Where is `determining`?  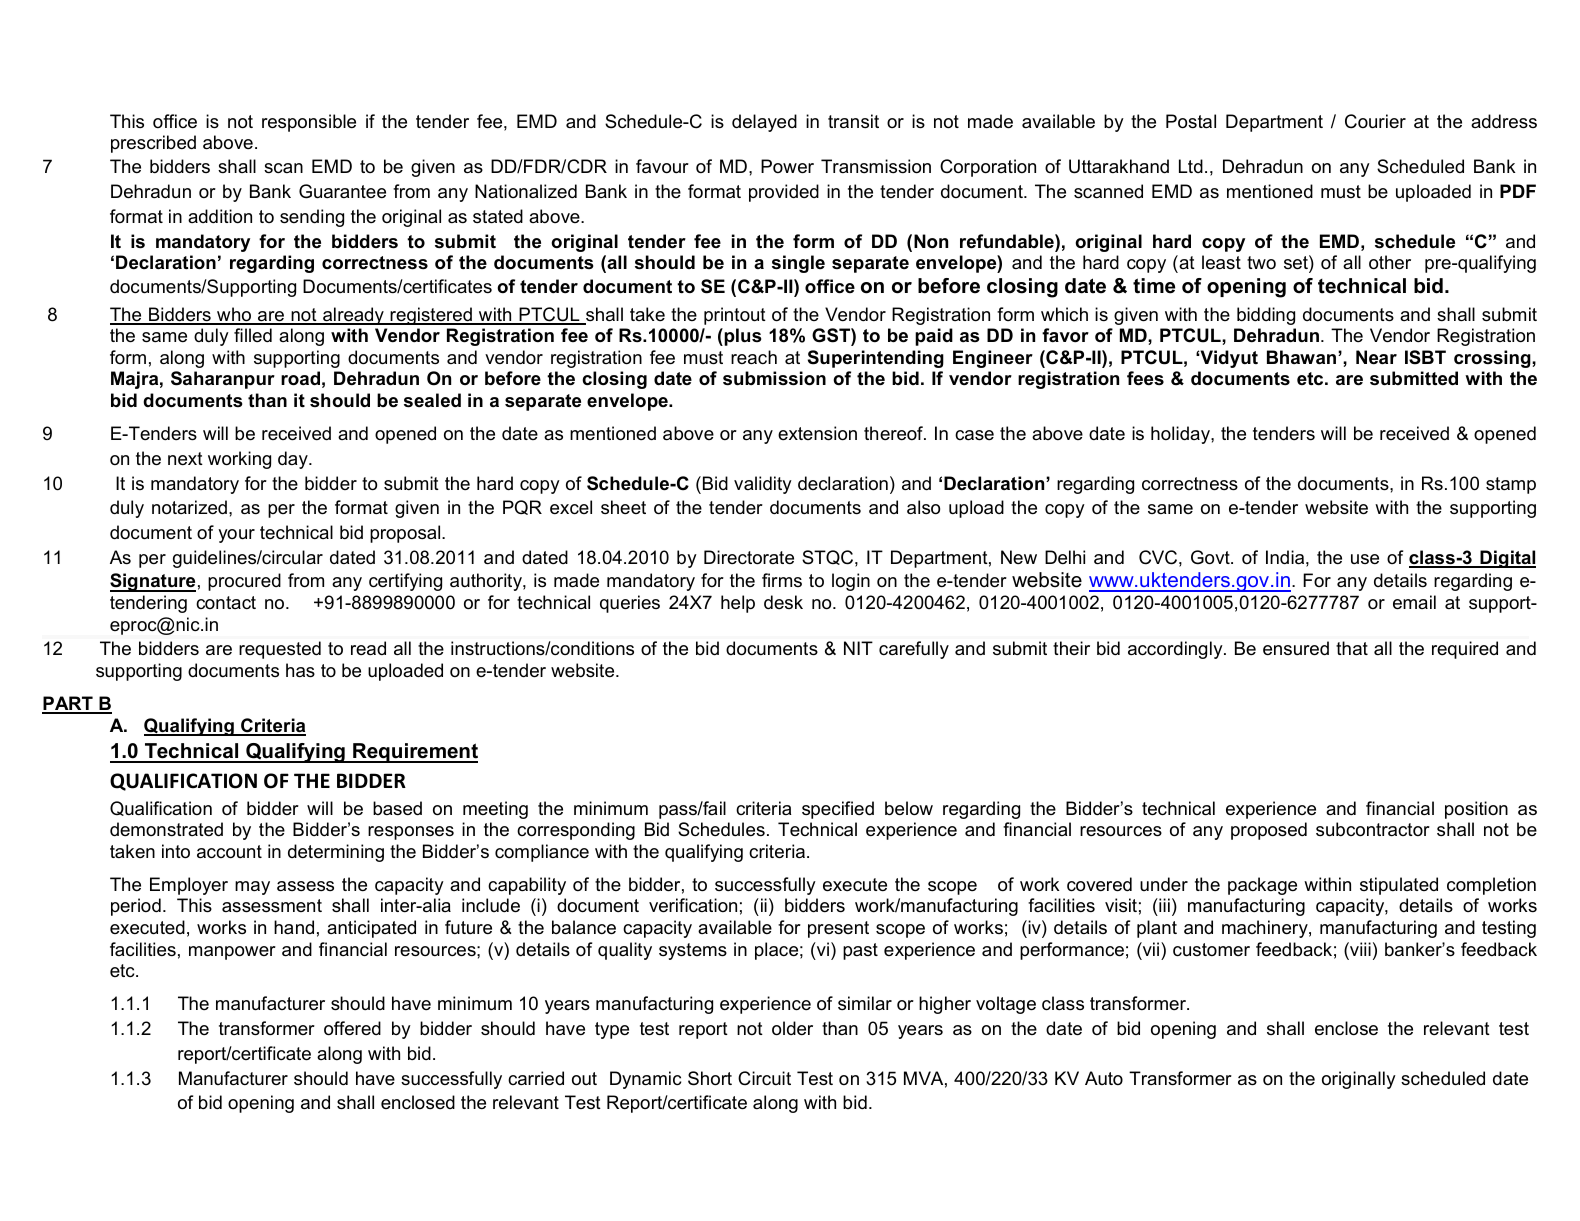
determining is located at coordinates (336, 853).
